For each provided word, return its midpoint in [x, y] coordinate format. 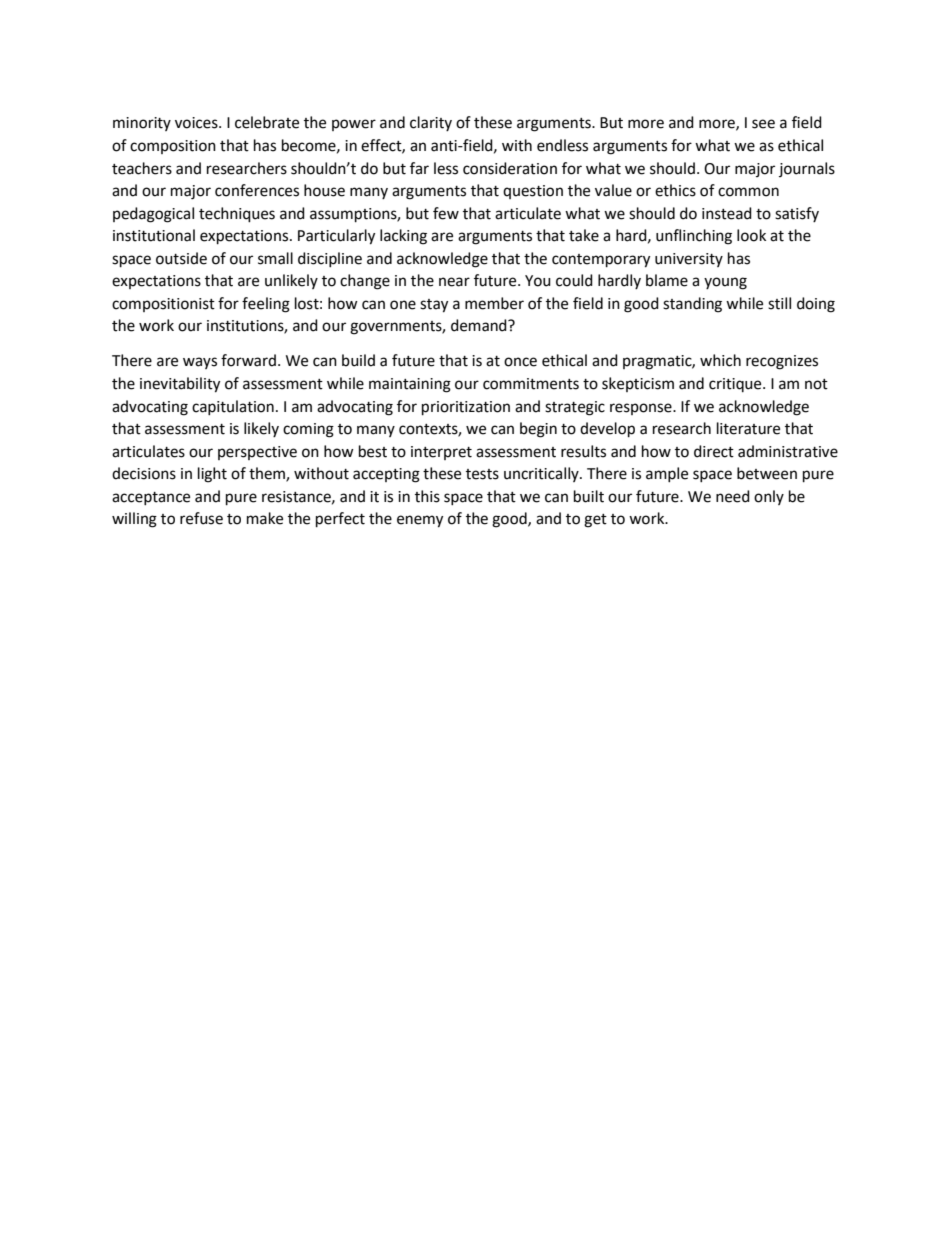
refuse [201, 518]
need [733, 496]
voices [197, 123]
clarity [431, 123]
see [763, 124]
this [427, 496]
